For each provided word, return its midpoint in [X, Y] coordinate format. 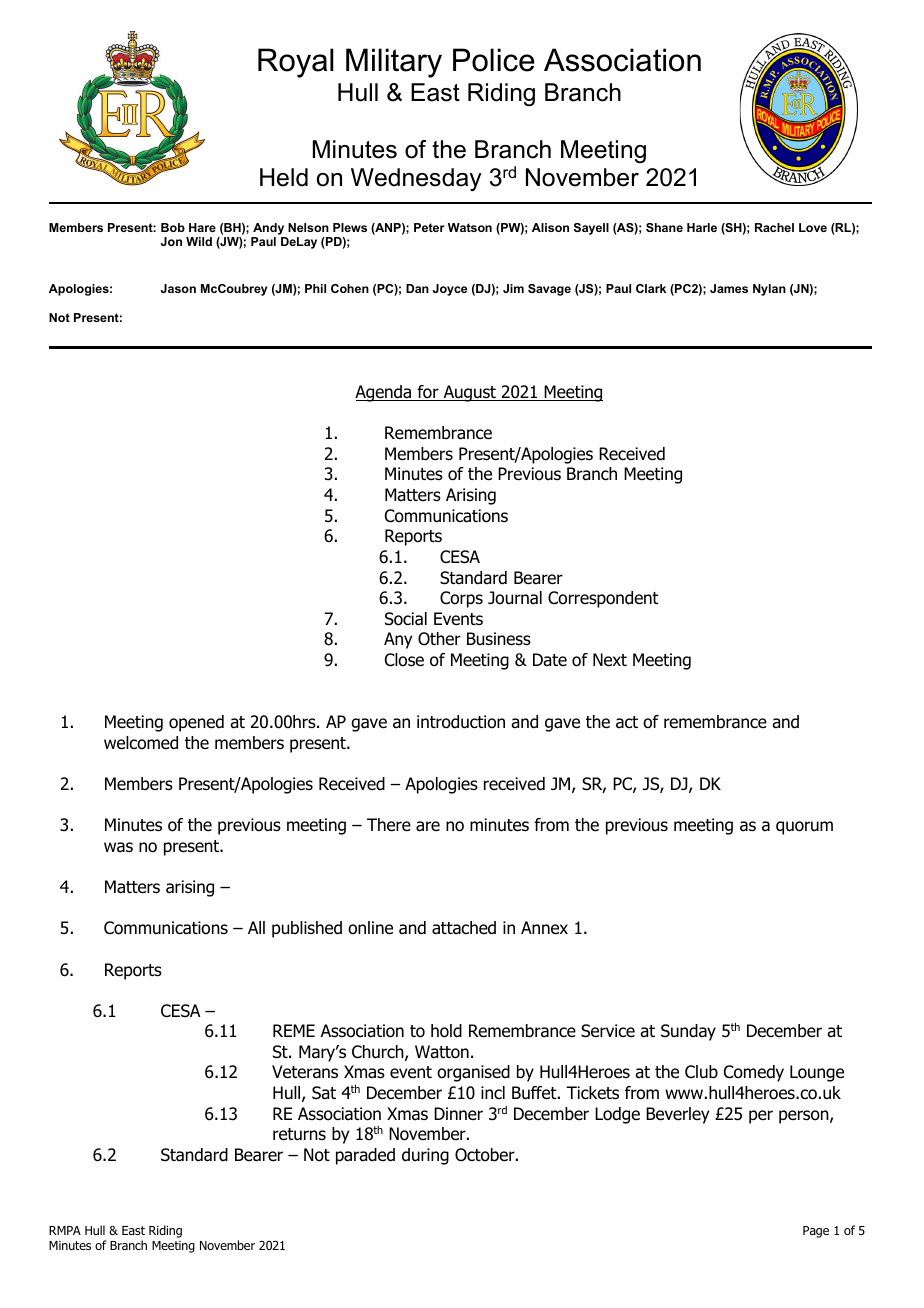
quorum [804, 828]
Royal [296, 63]
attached [464, 928]
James [729, 288]
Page [816, 1232]
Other [439, 639]
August [469, 393]
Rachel [774, 227]
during [425, 1156]
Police [494, 60]
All [256, 927]
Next [610, 660]
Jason [178, 288]
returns [299, 1134]
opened [196, 723]
